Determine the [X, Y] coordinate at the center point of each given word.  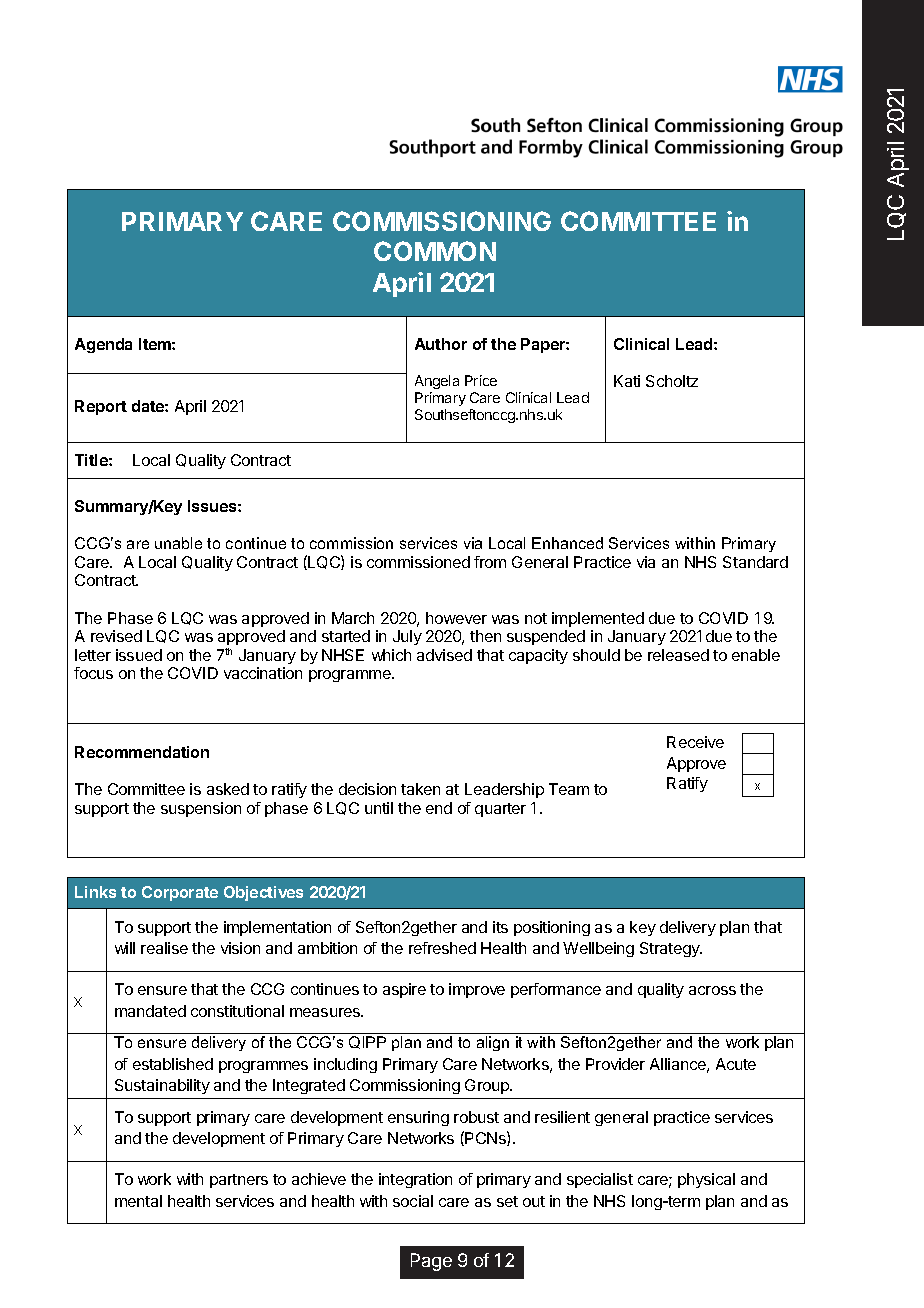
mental [138, 1201]
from [490, 562]
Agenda [103, 345]
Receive [695, 742]
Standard [755, 562]
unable [178, 543]
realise [164, 948]
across [712, 990]
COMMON [435, 251]
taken [420, 789]
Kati [627, 381]
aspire [404, 990]
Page [431, 1262]
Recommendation [142, 752]
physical [706, 1180]
